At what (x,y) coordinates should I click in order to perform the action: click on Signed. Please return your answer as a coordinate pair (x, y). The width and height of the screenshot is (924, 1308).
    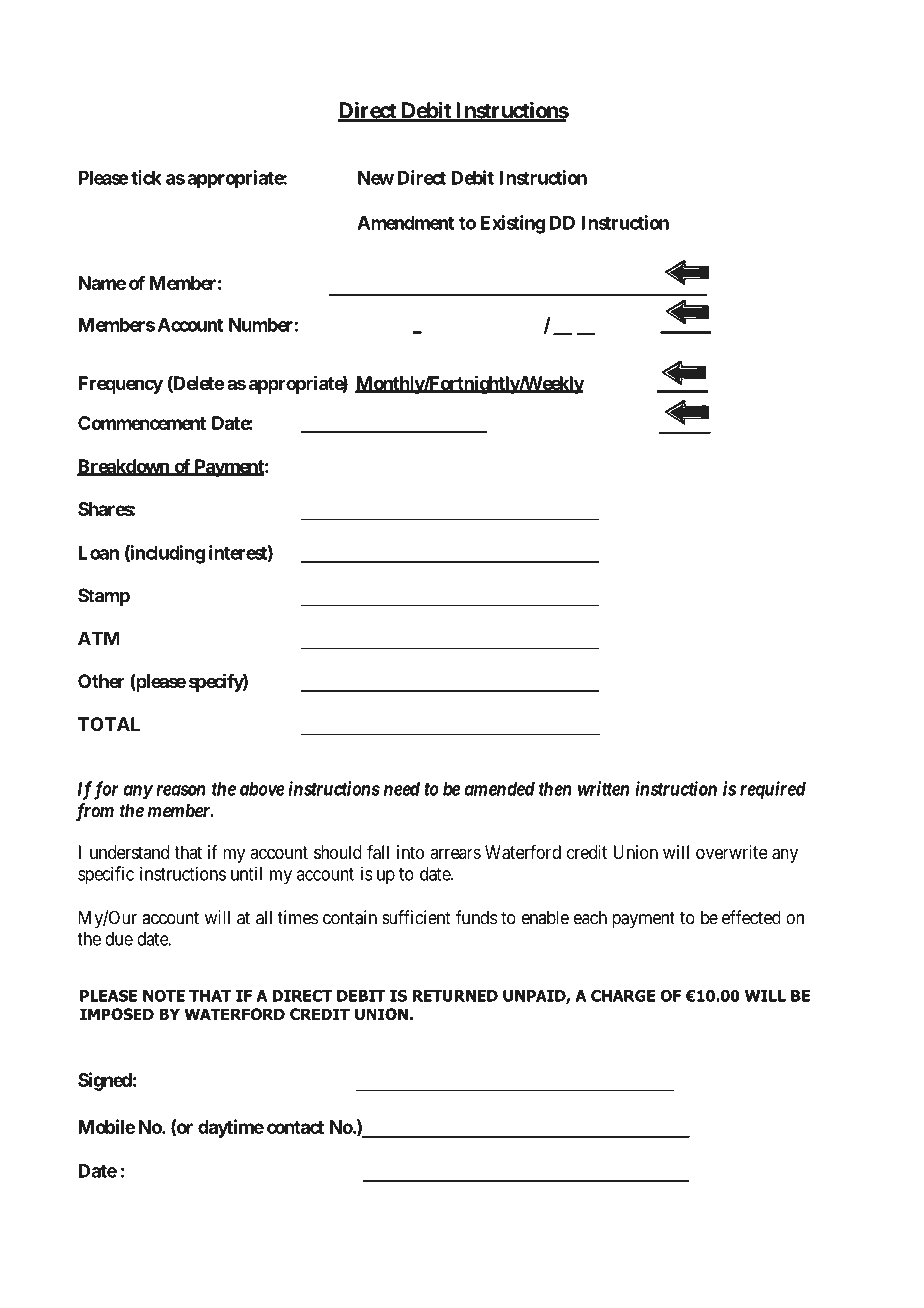
    Looking at the image, I should click on (105, 1081).
